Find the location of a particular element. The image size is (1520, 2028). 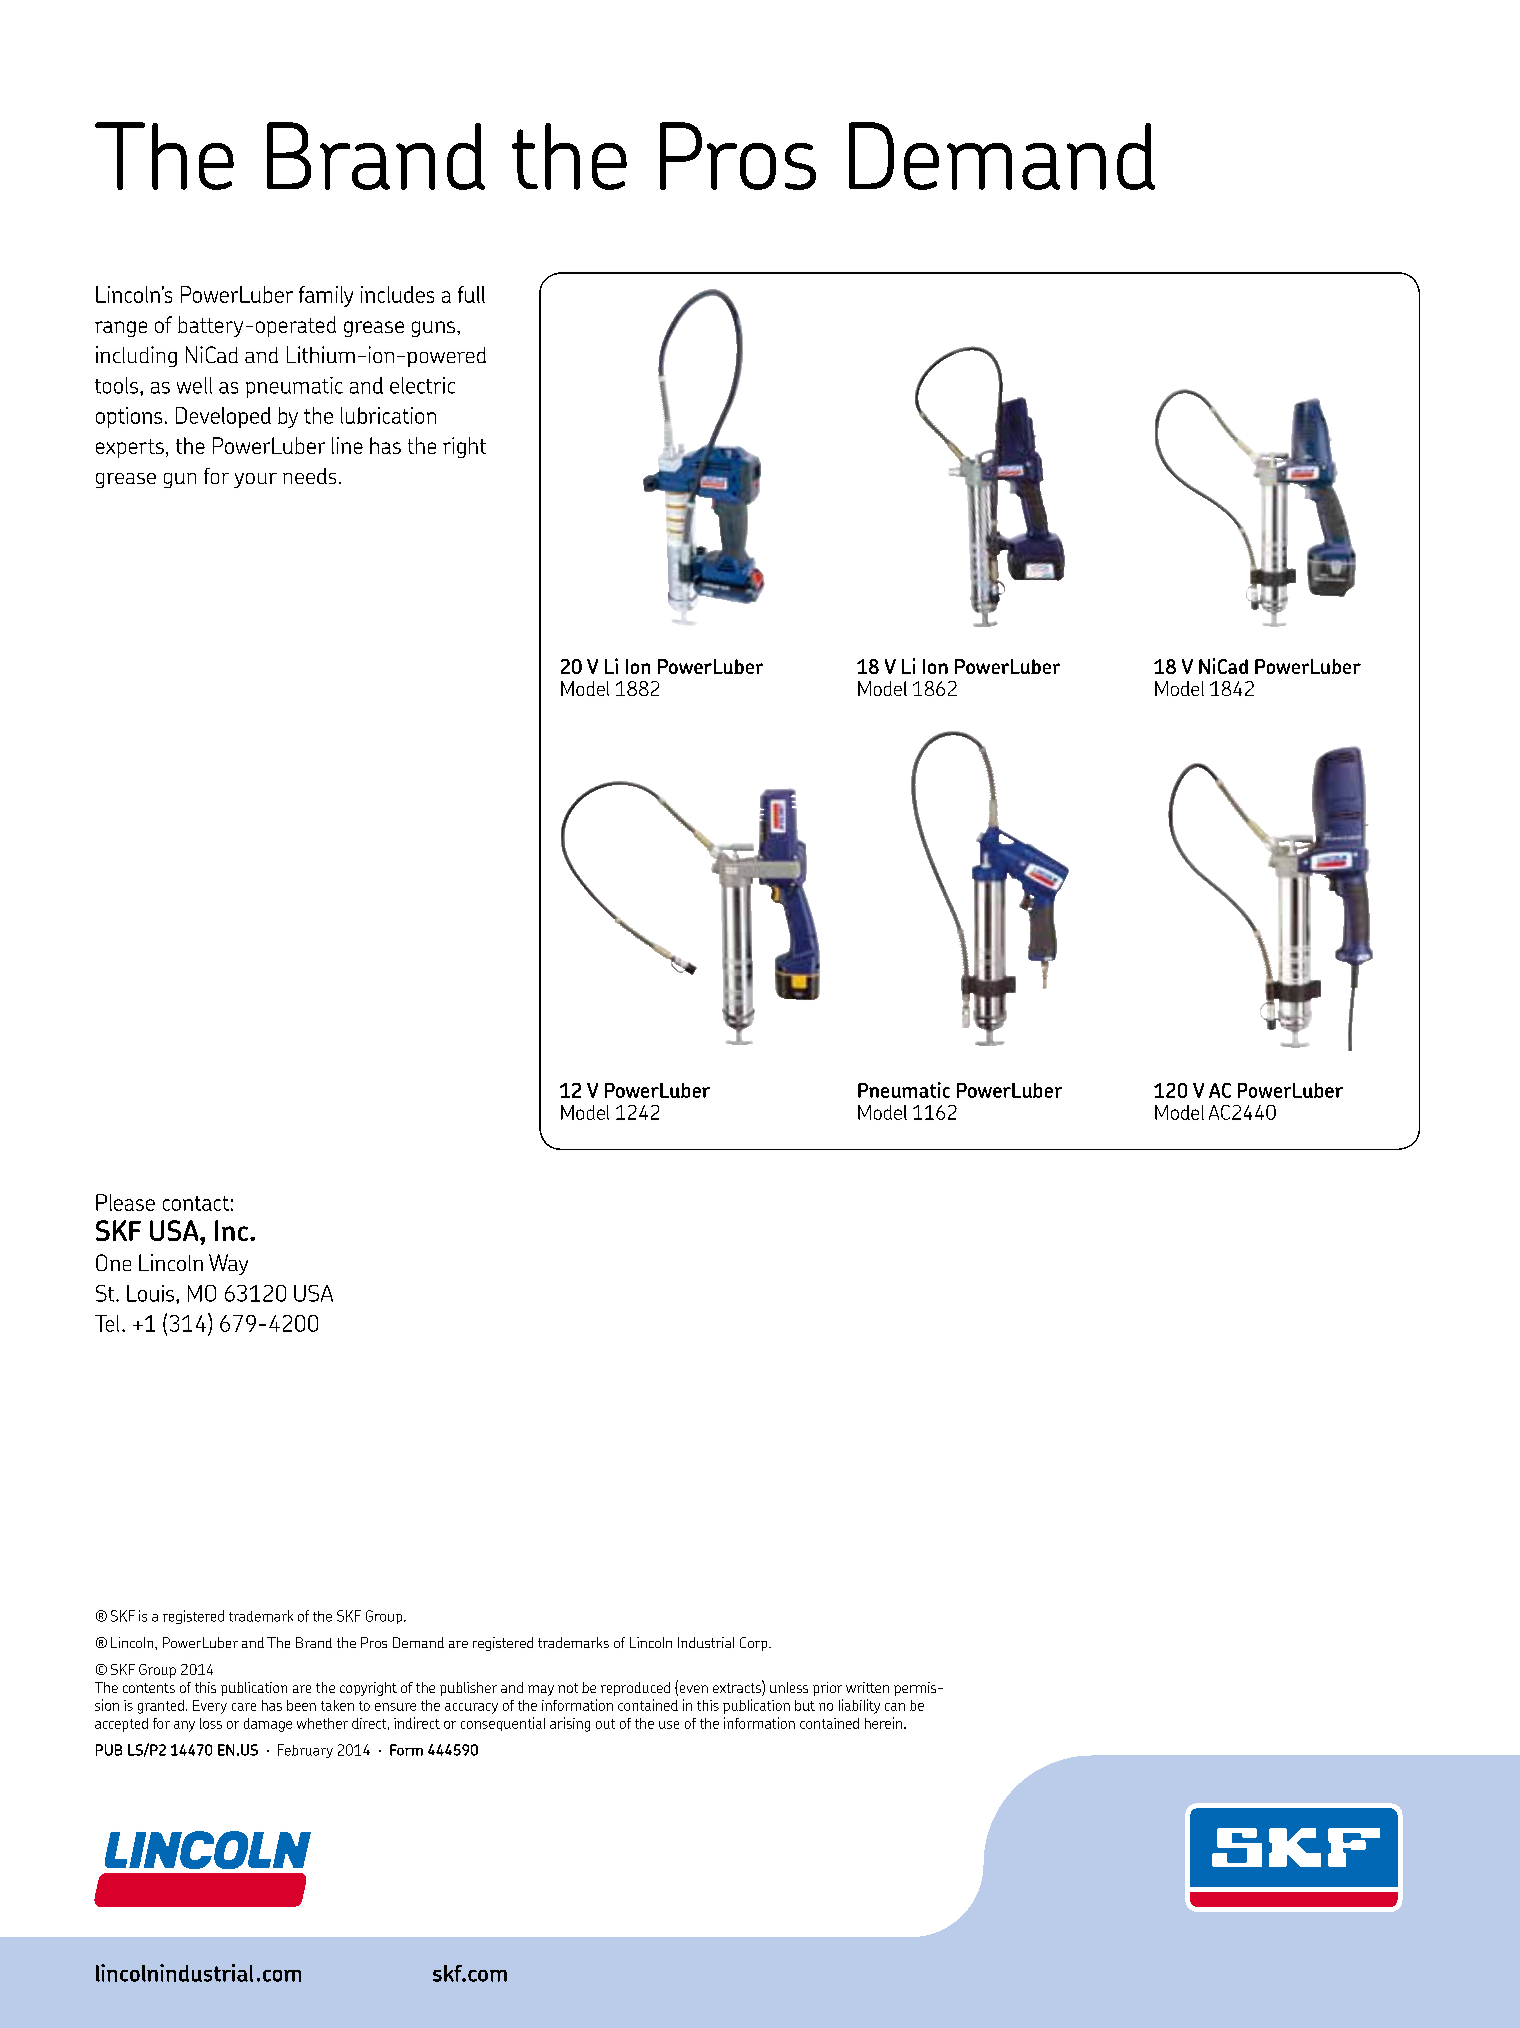

Every is located at coordinates (210, 1707).
